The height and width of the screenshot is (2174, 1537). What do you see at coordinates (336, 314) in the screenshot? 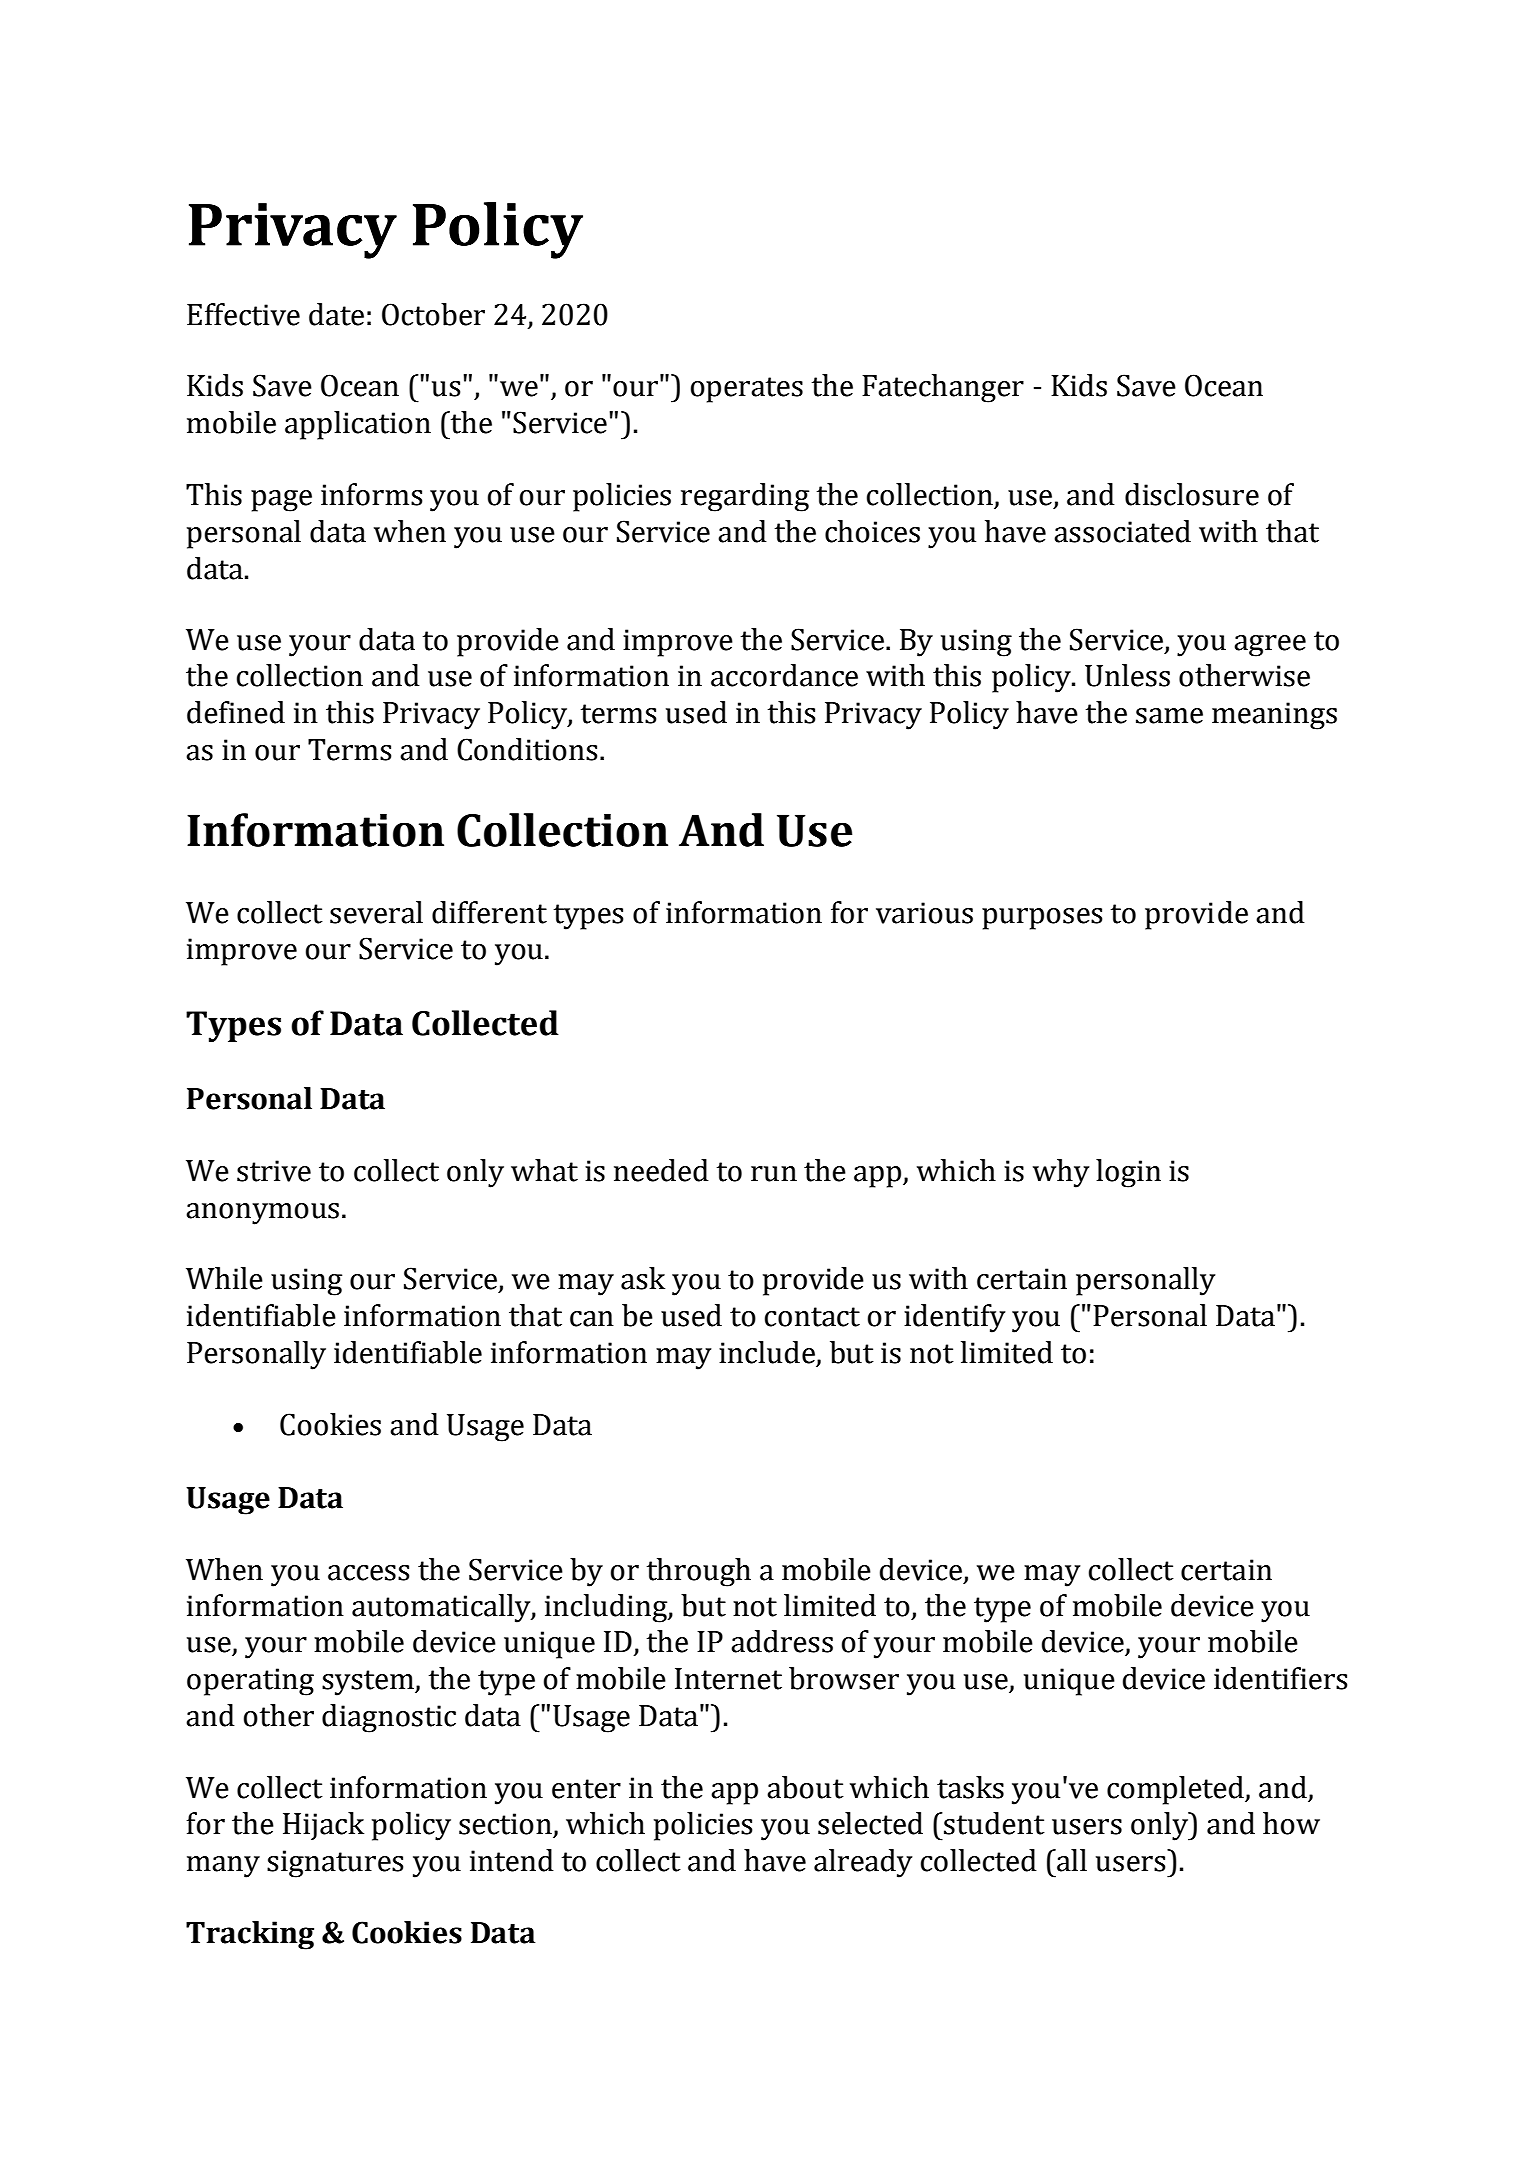
I see `date` at bounding box center [336, 314].
